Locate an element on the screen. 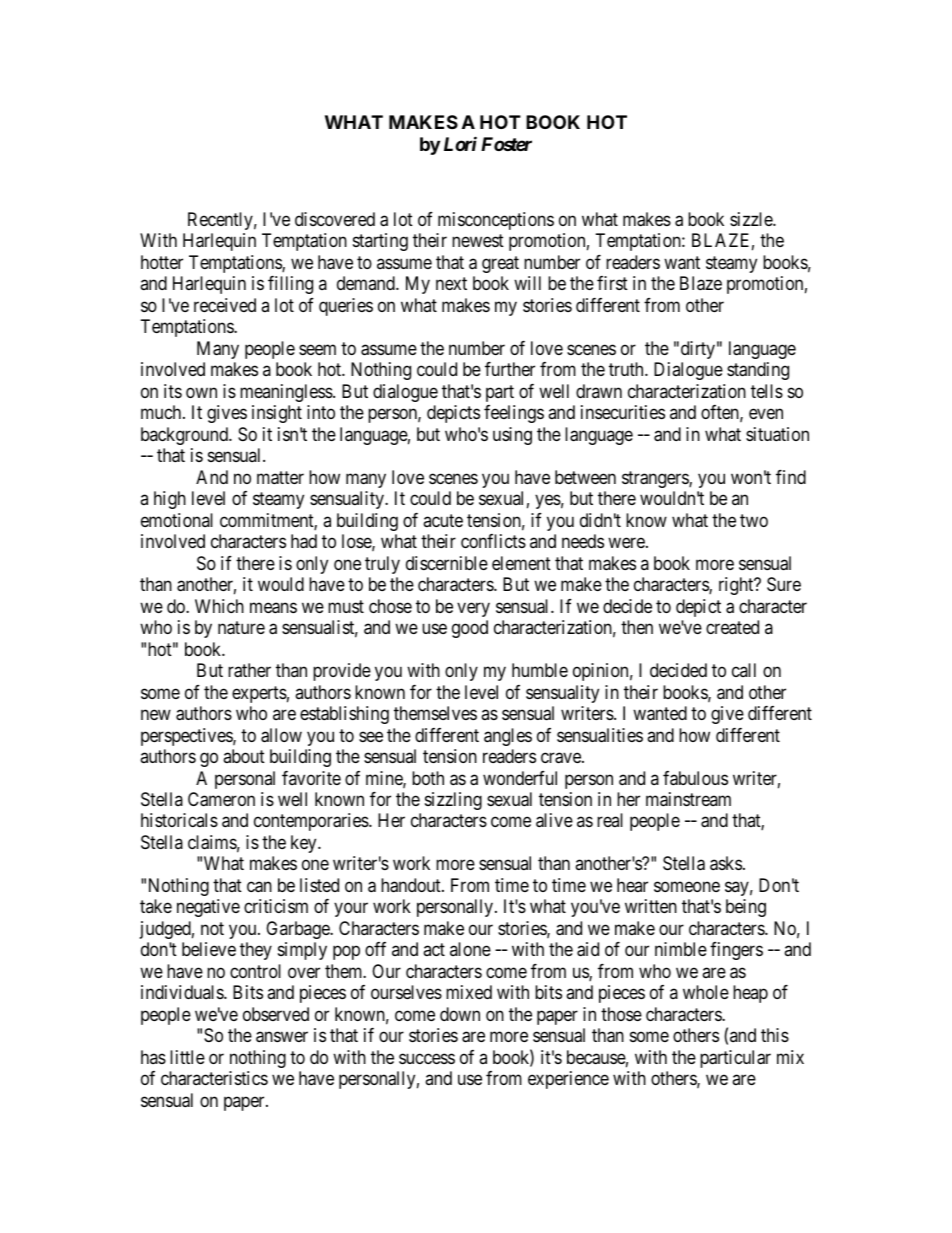  Lori is located at coordinates (460, 143).
